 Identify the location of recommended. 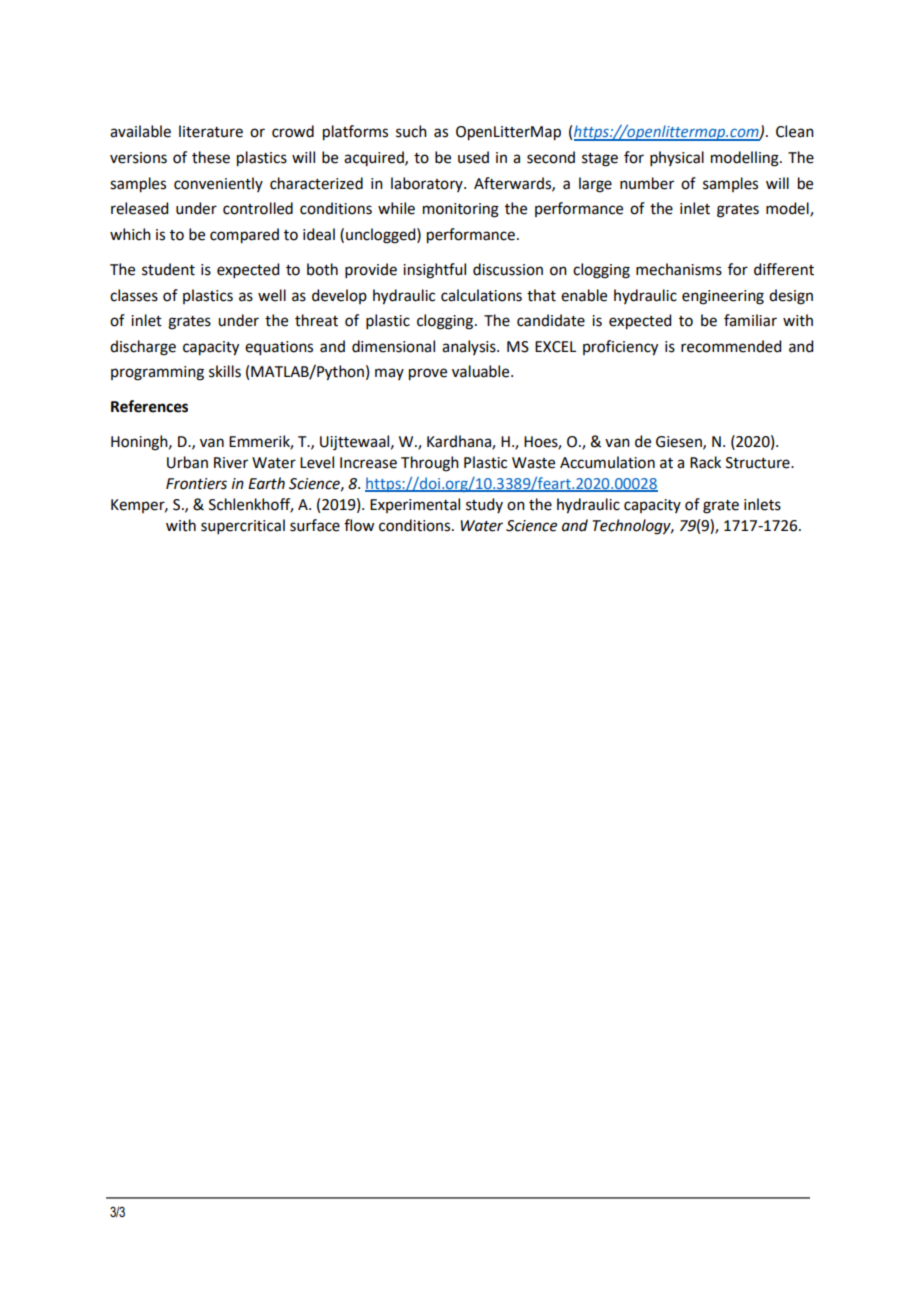
(731, 346).
